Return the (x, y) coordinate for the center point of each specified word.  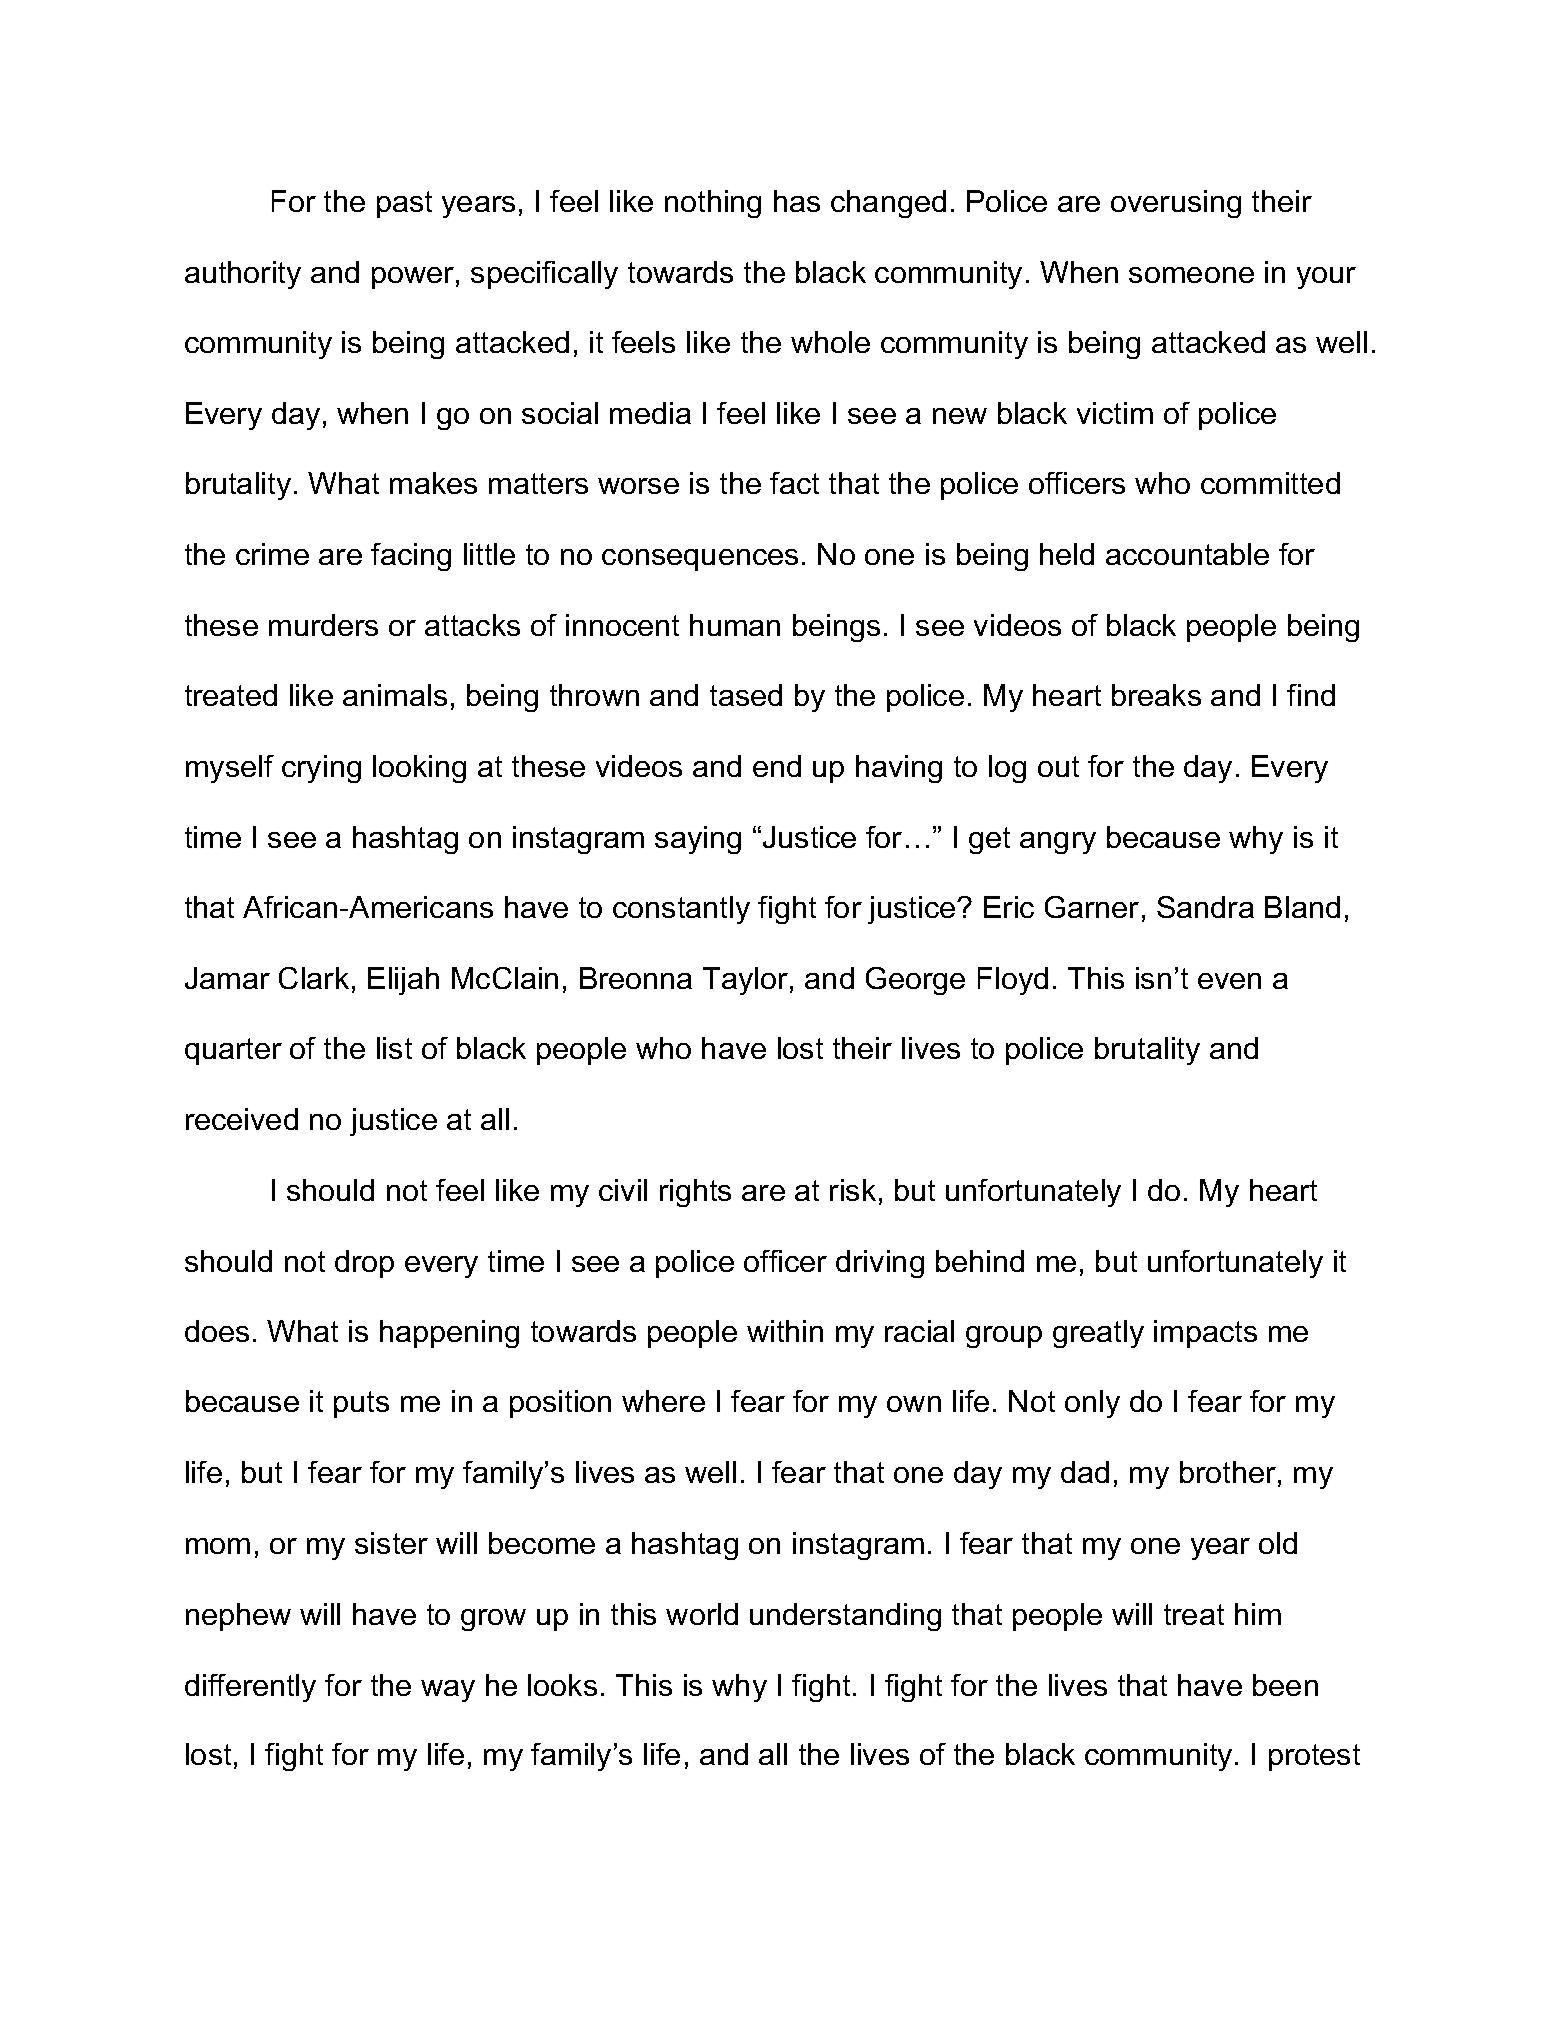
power (413, 278)
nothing (713, 204)
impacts (1205, 1334)
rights (695, 1193)
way (448, 1691)
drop (364, 1264)
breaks (1156, 695)
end (777, 766)
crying (321, 769)
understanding (845, 1617)
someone (1191, 275)
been (1285, 1685)
